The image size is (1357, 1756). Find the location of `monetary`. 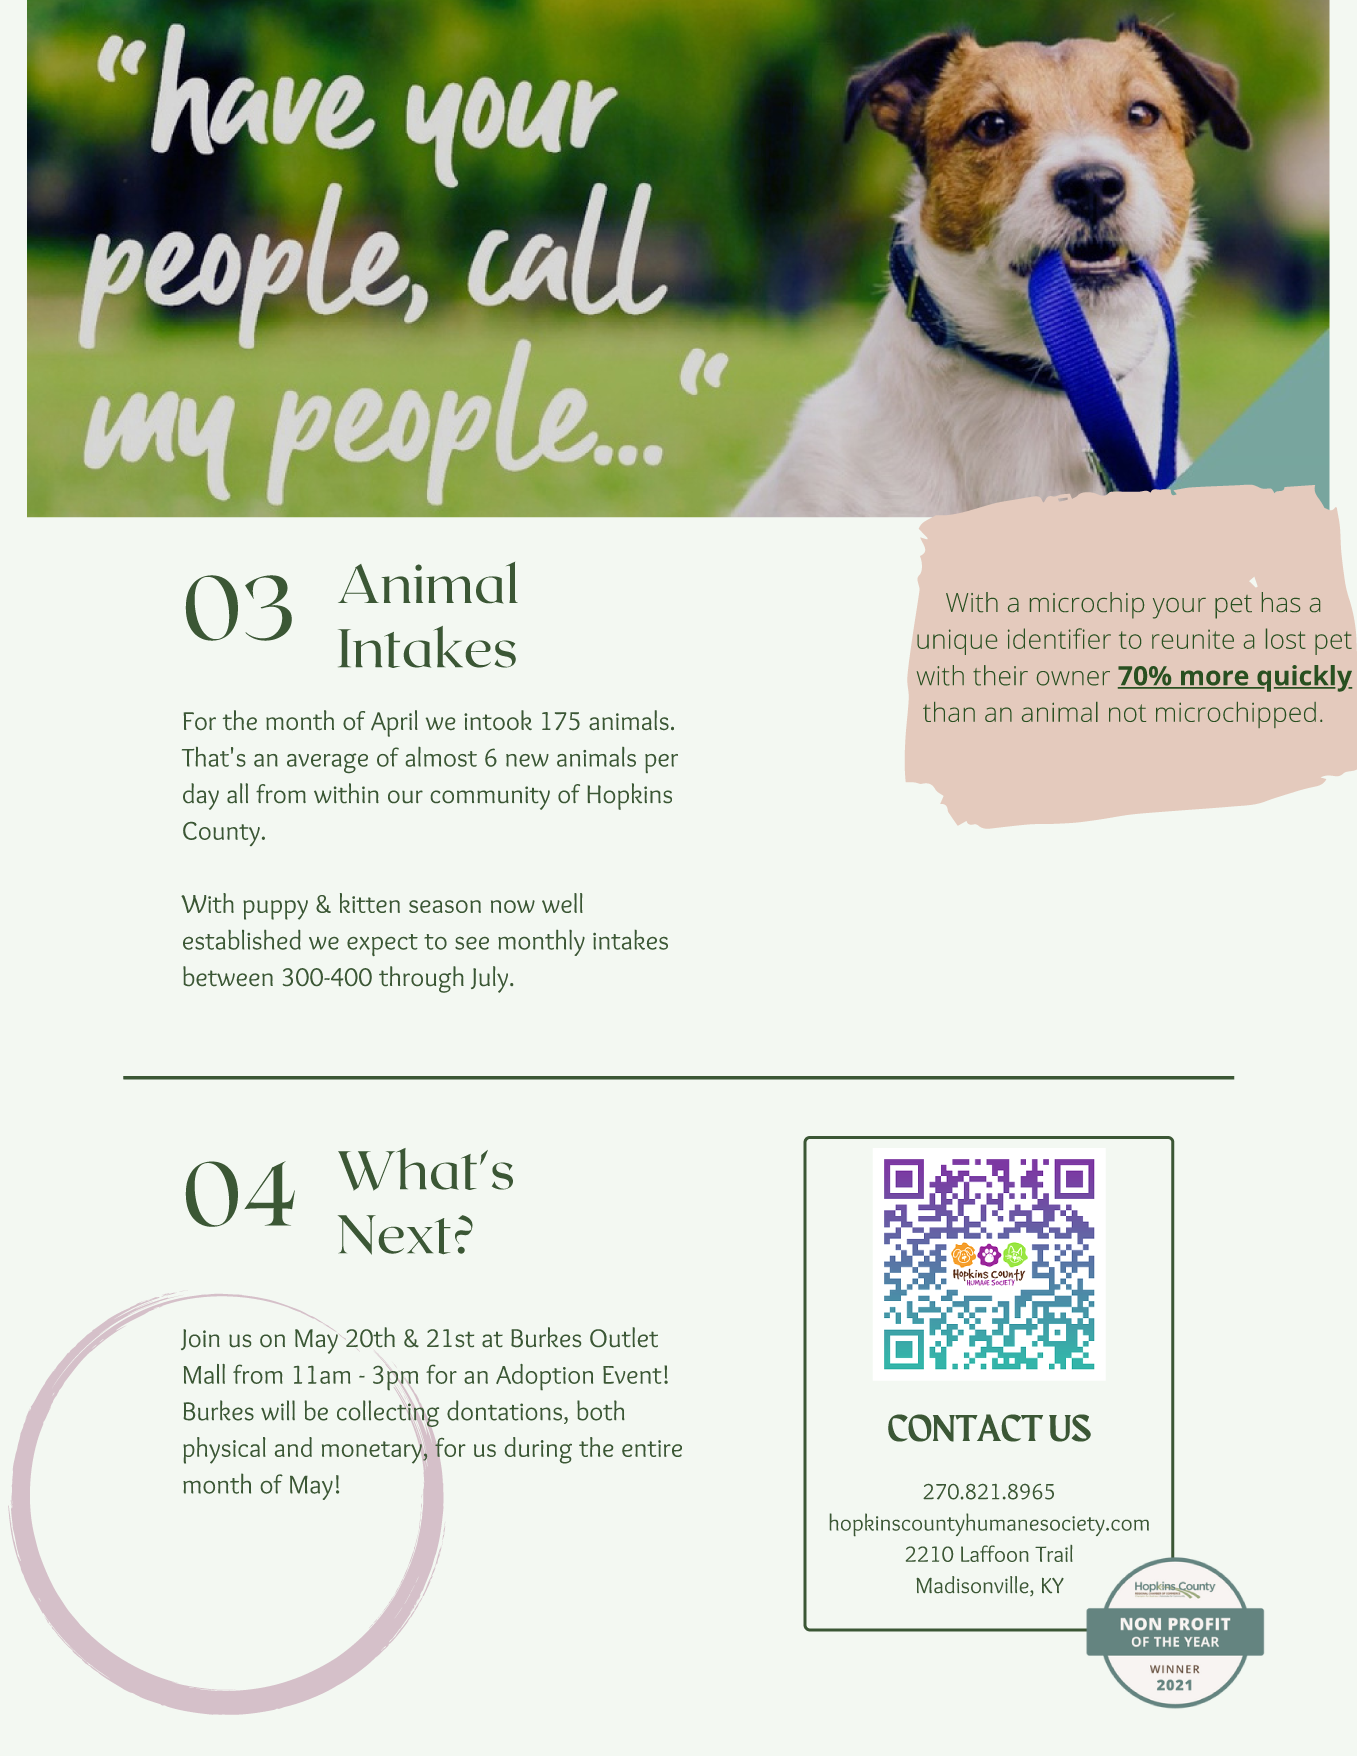

monetary is located at coordinates (373, 1452).
